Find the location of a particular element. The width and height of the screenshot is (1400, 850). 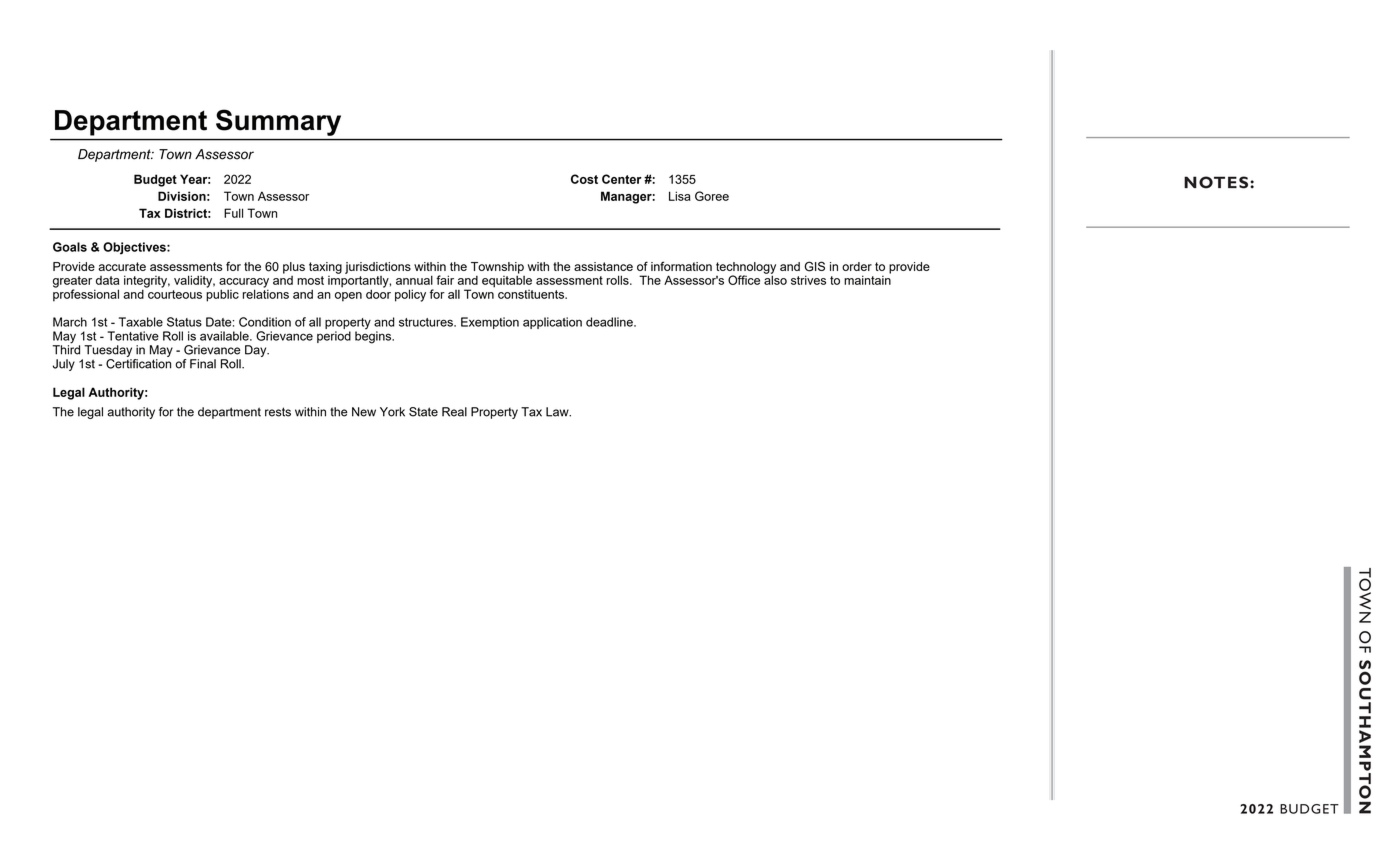

rests is located at coordinates (278, 412).
